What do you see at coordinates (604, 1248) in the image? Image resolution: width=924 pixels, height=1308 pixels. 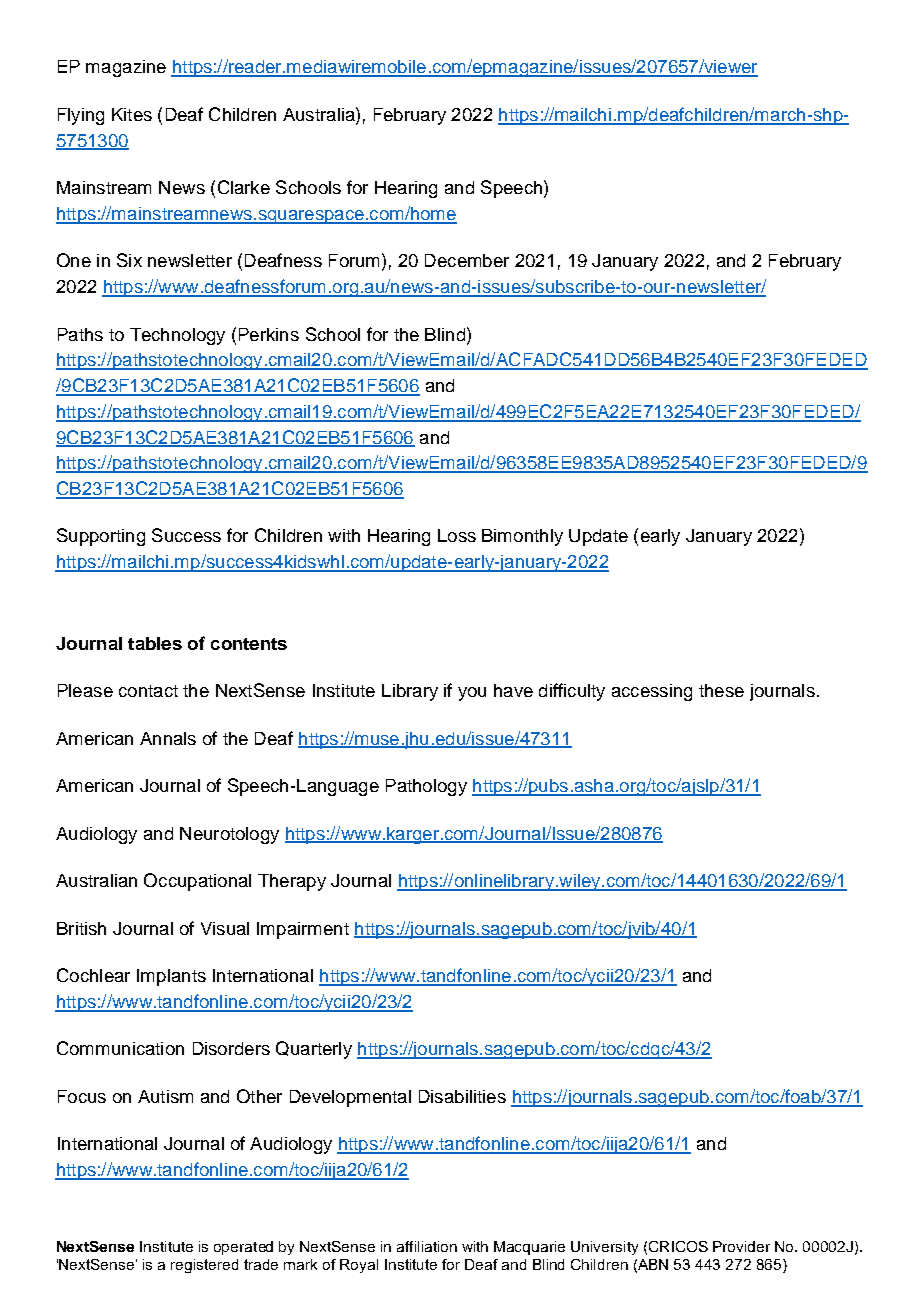 I see `University` at bounding box center [604, 1248].
